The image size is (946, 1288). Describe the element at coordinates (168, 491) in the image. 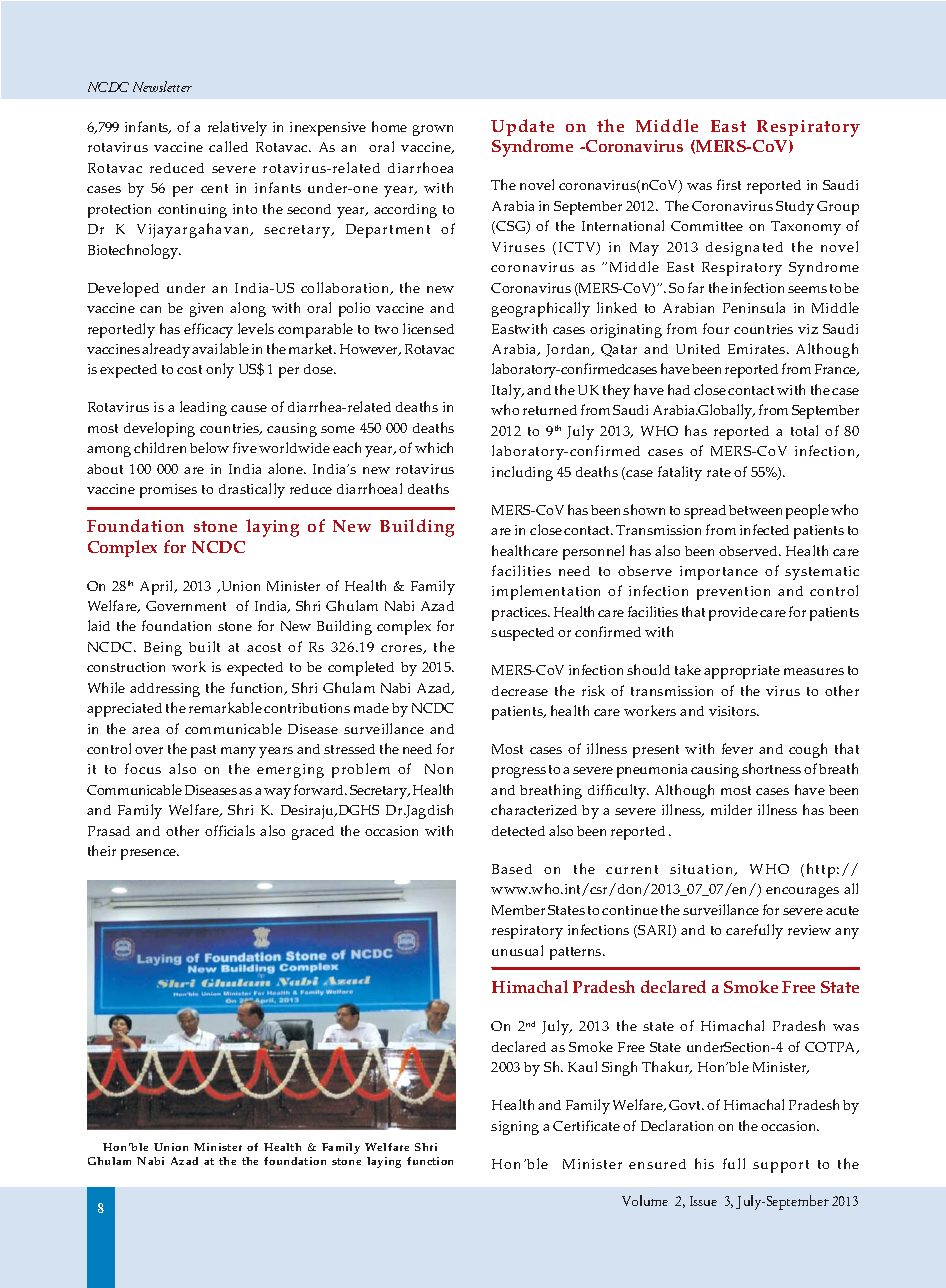

I see `promises` at that location.
